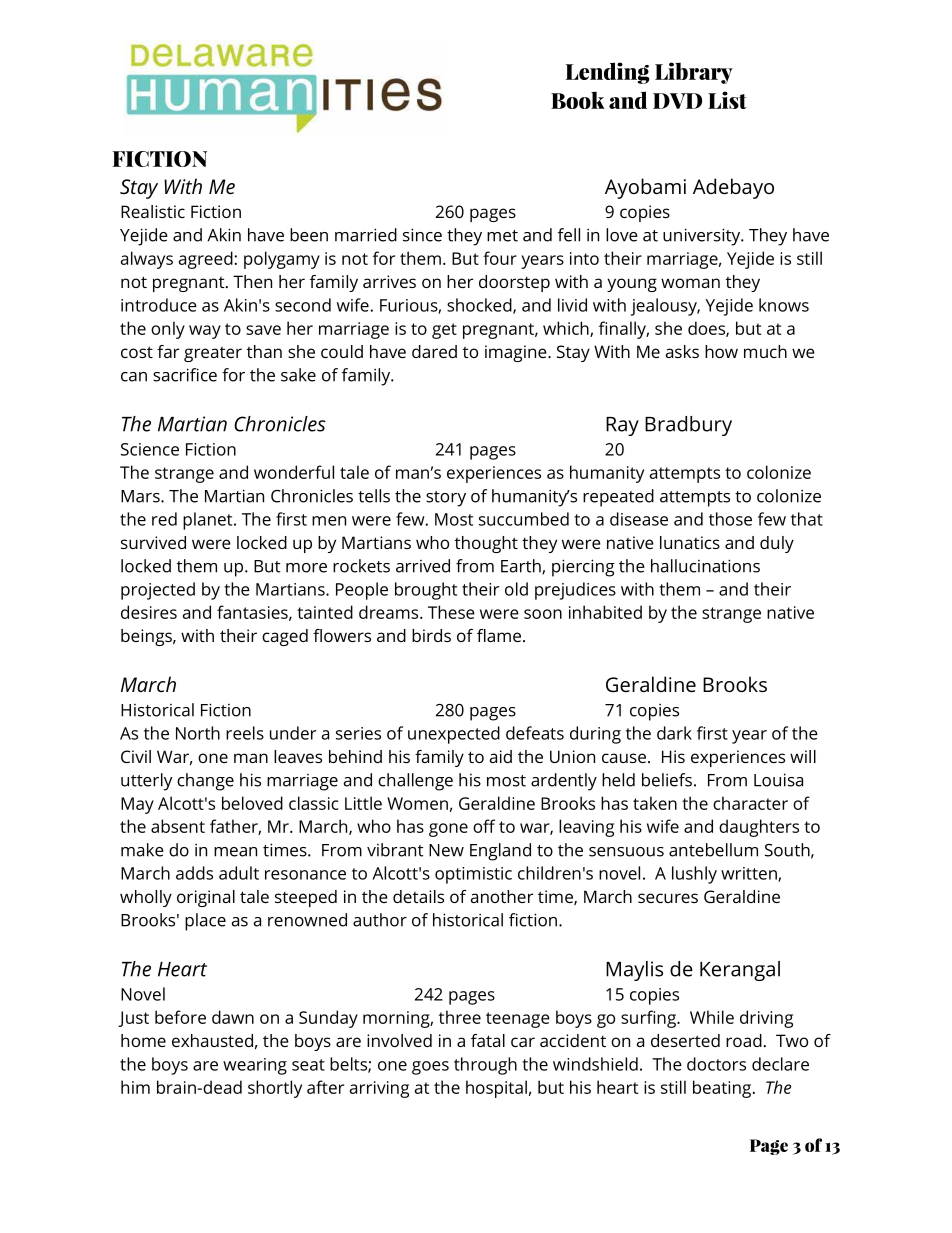 This screenshot has width=952, height=1233. Describe the element at coordinates (158, 591) in the screenshot. I see `projected` at that location.
